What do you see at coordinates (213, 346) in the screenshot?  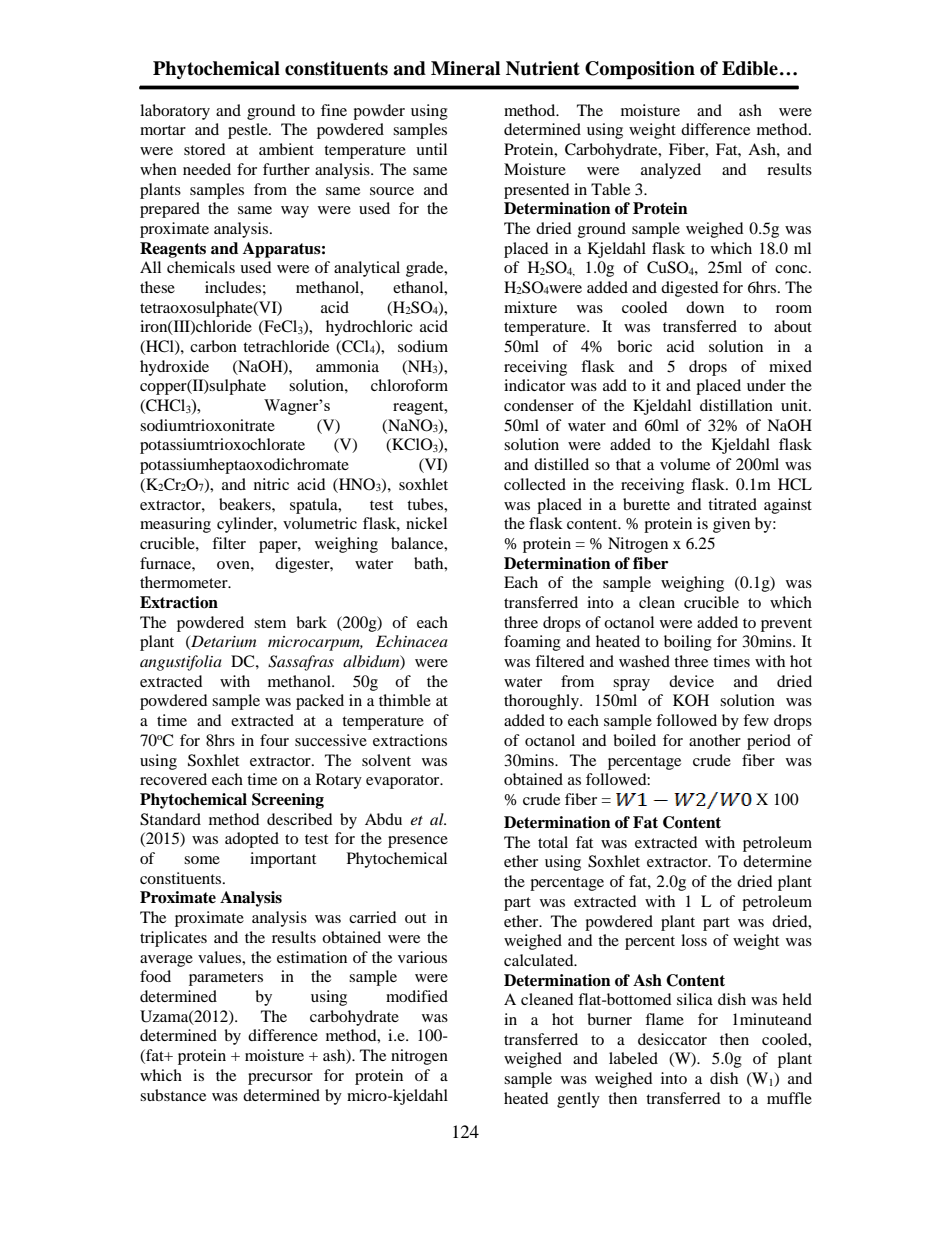 I see `carbon` at bounding box center [213, 346].
